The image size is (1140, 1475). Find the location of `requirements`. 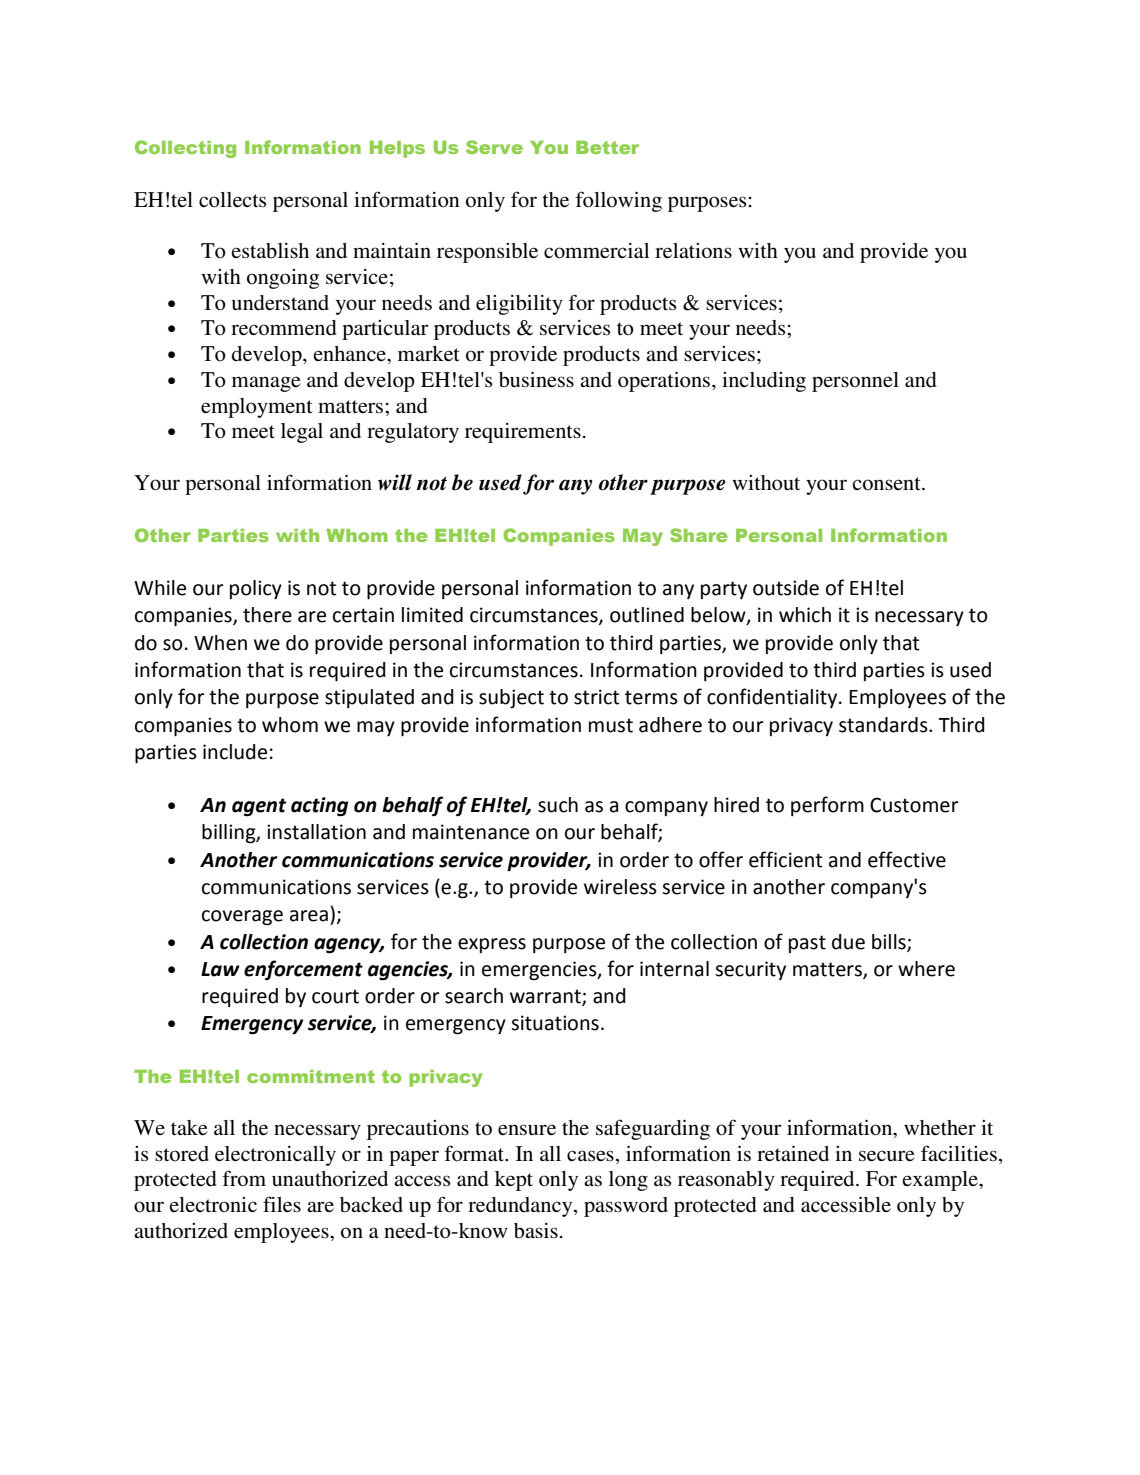

requirements is located at coordinates (523, 433).
